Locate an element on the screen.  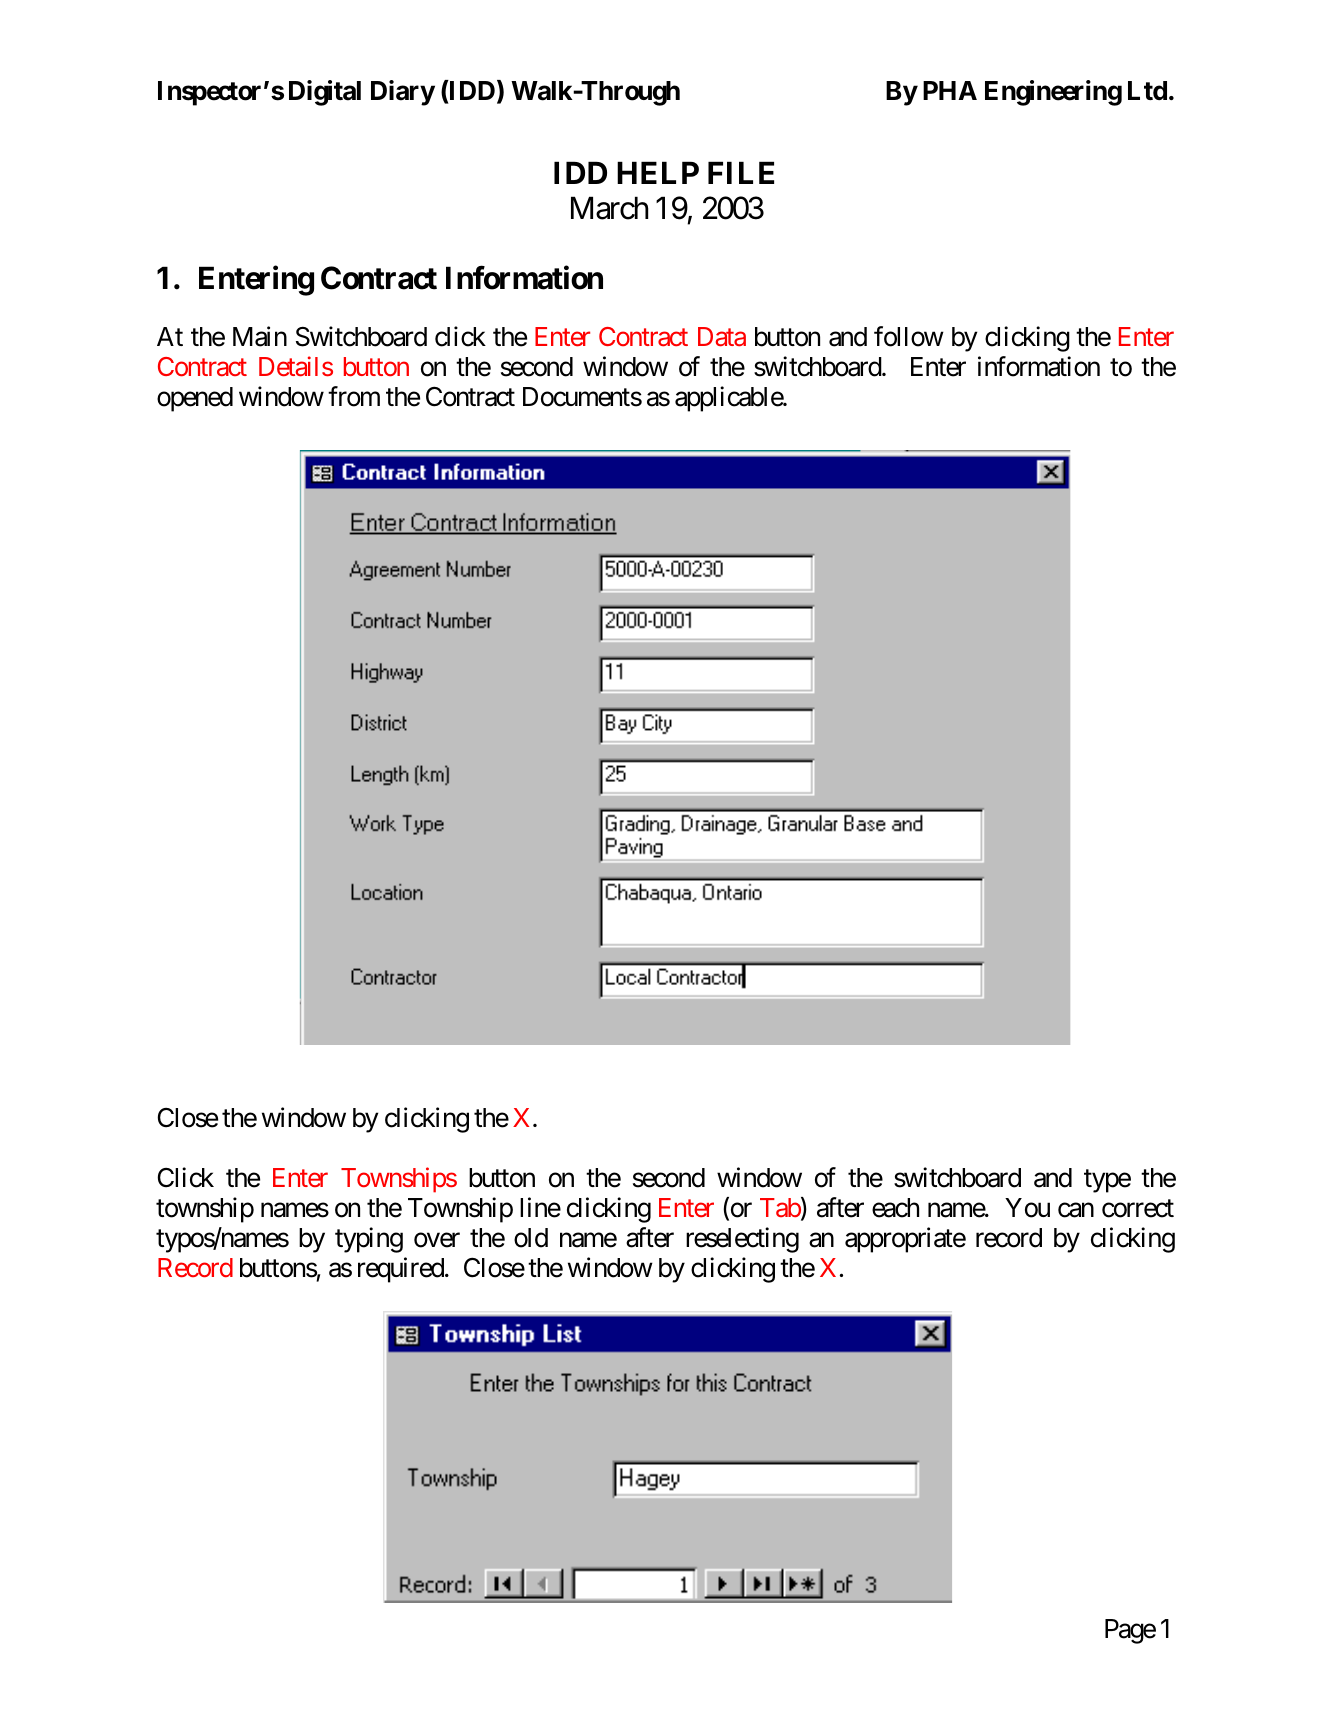
HELP is located at coordinates (658, 173).
